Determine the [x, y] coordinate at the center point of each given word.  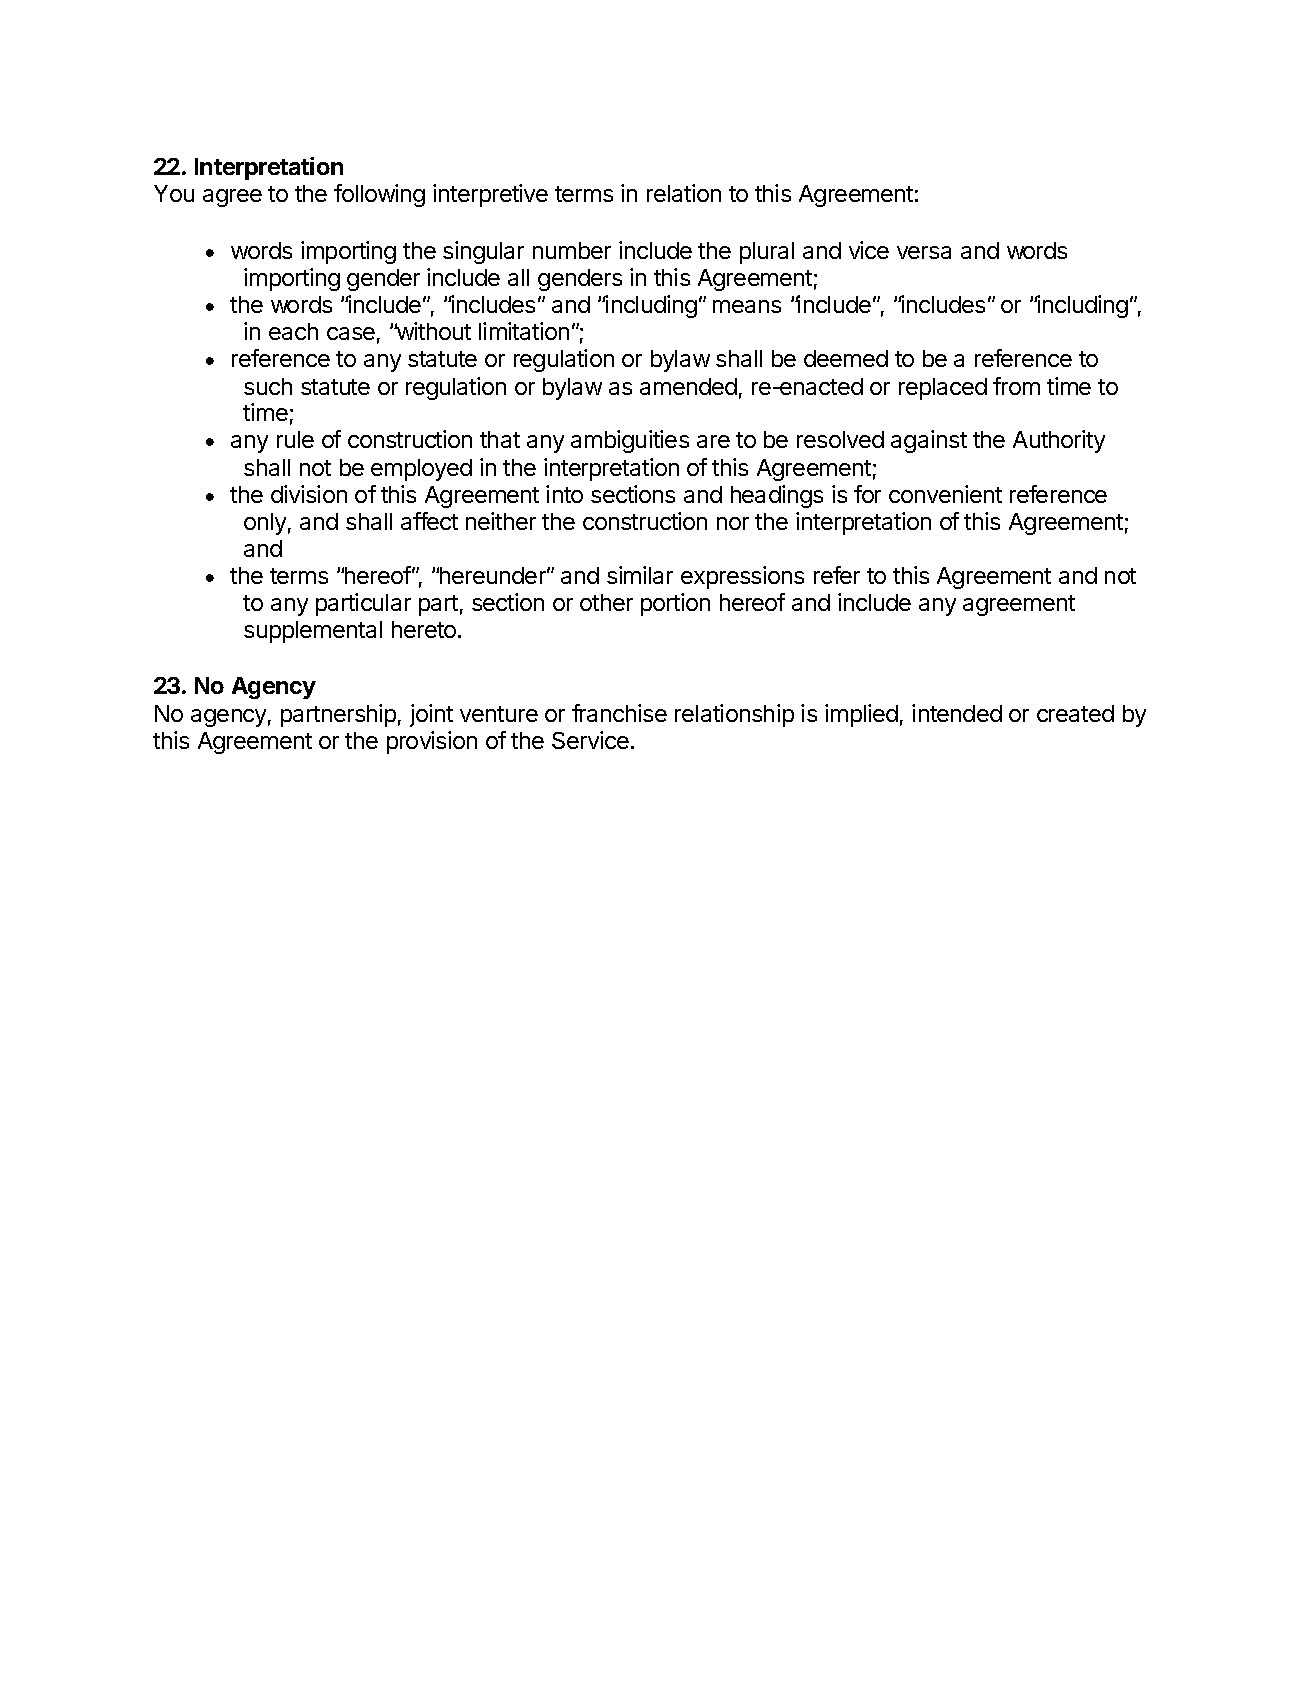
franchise [619, 713]
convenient [945, 494]
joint [431, 715]
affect [429, 521]
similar [640, 575]
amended [688, 386]
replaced [943, 389]
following [379, 195]
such [268, 386]
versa [924, 252]
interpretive [490, 195]
